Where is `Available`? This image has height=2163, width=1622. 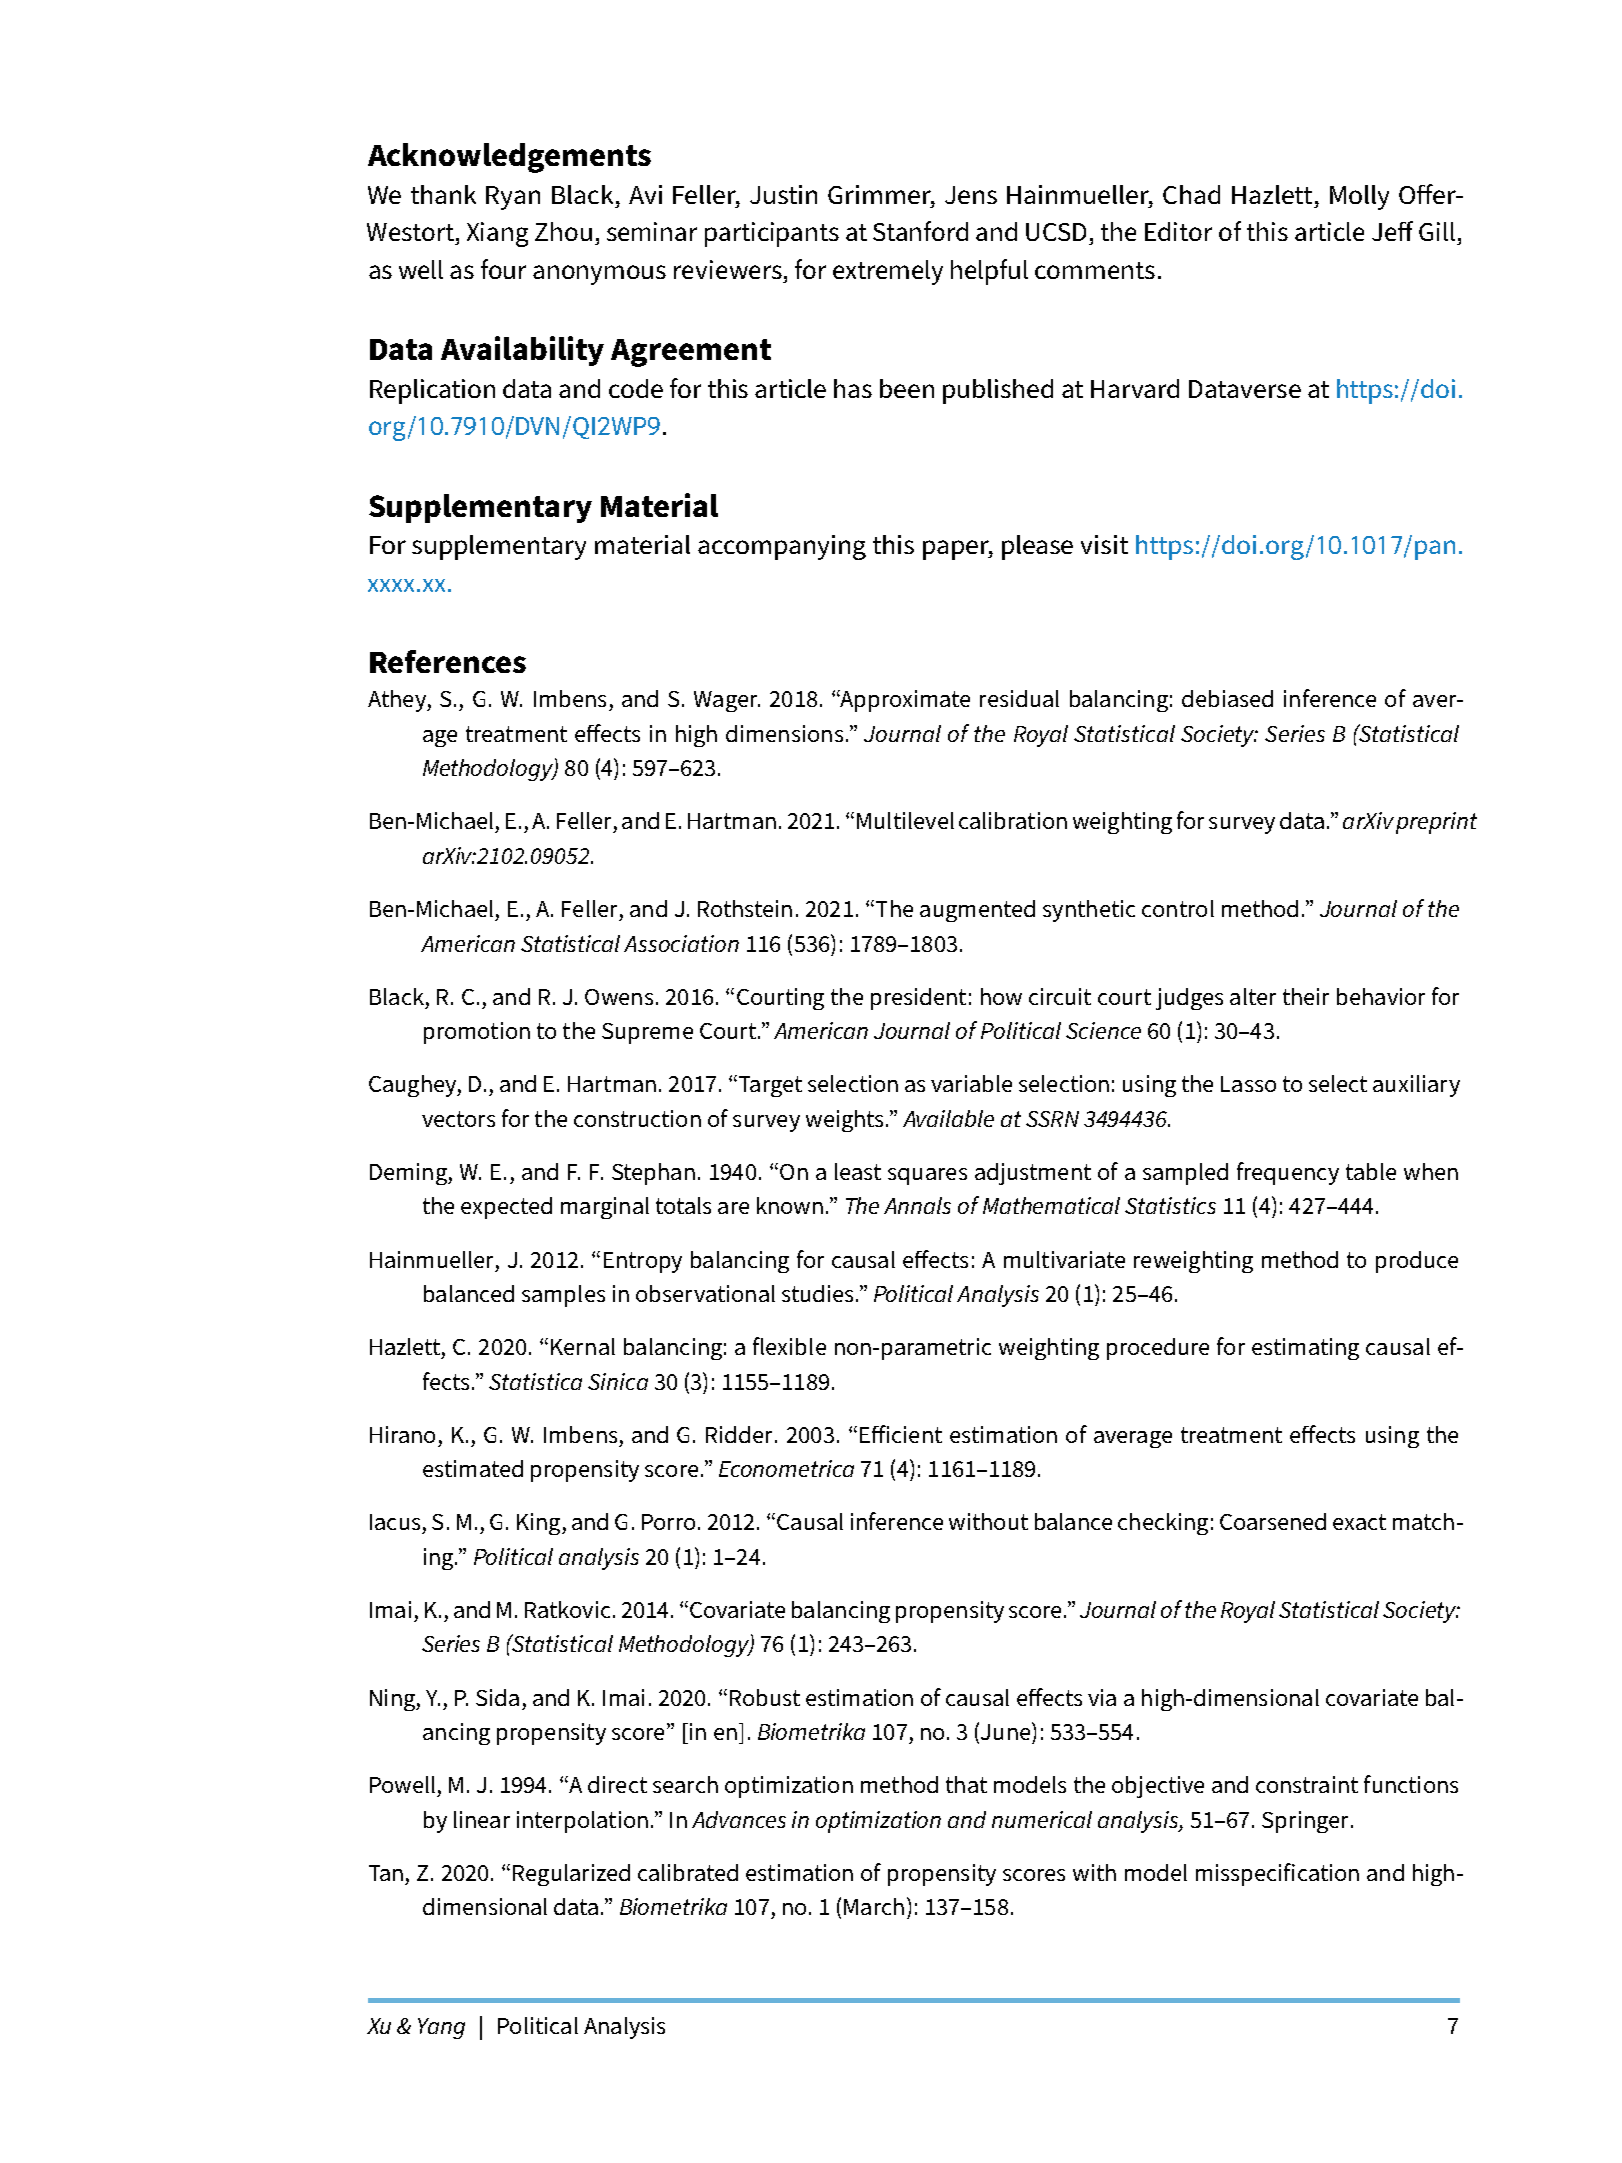
Available is located at coordinates (948, 1118).
